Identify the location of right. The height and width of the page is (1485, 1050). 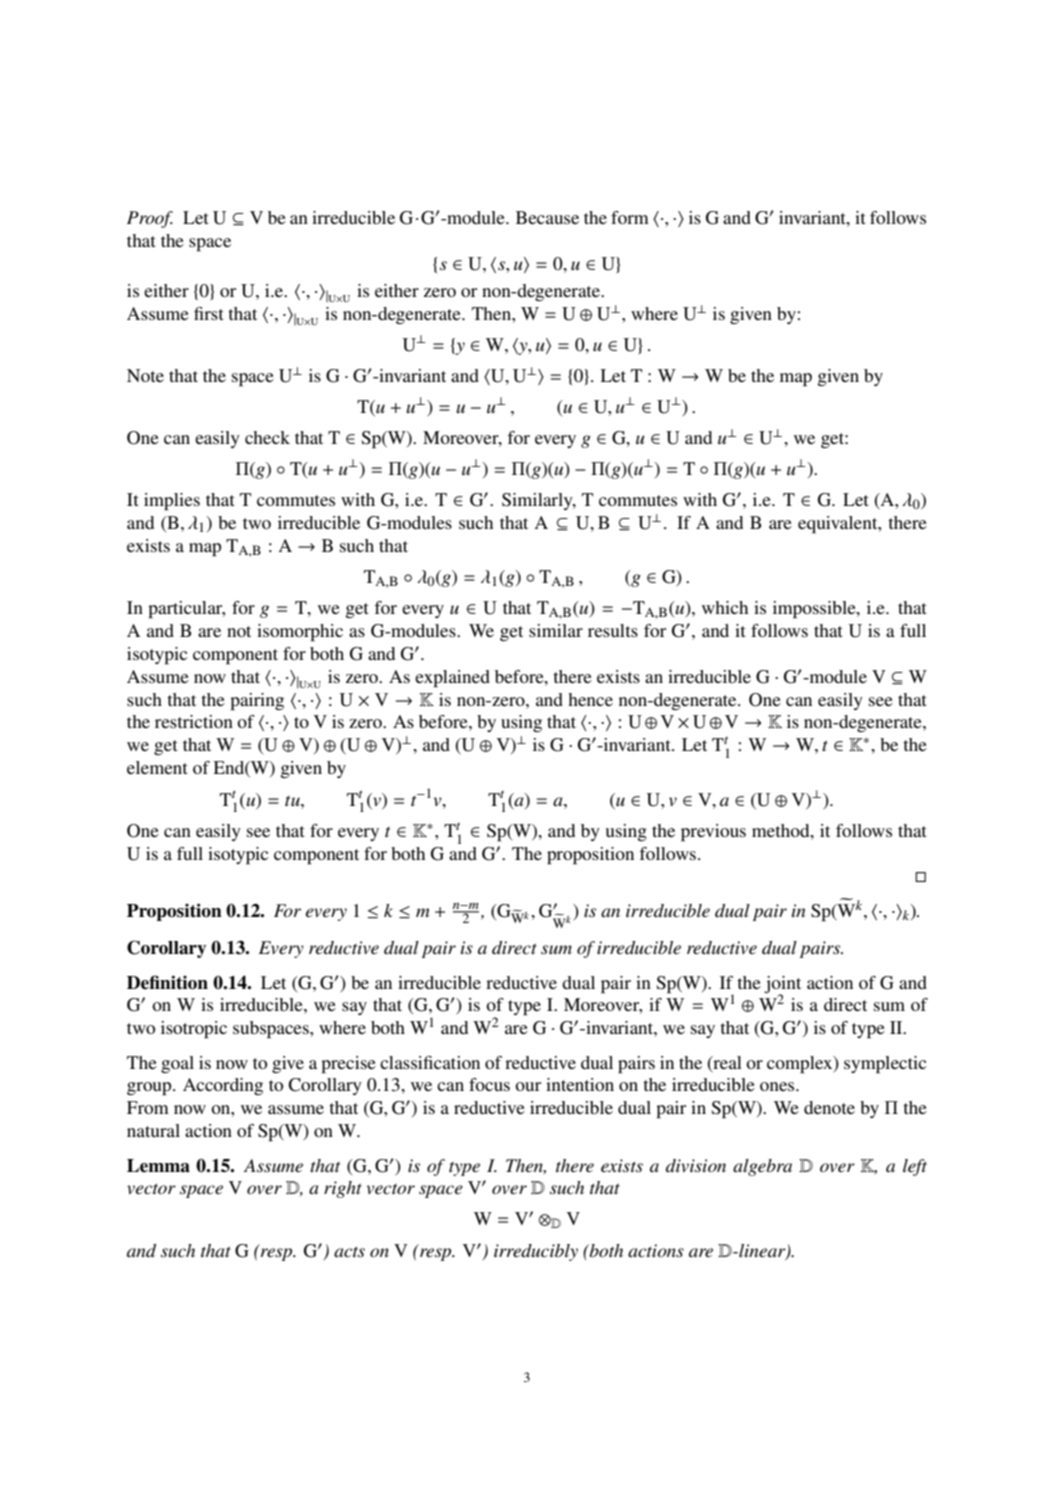
(343, 1189).
